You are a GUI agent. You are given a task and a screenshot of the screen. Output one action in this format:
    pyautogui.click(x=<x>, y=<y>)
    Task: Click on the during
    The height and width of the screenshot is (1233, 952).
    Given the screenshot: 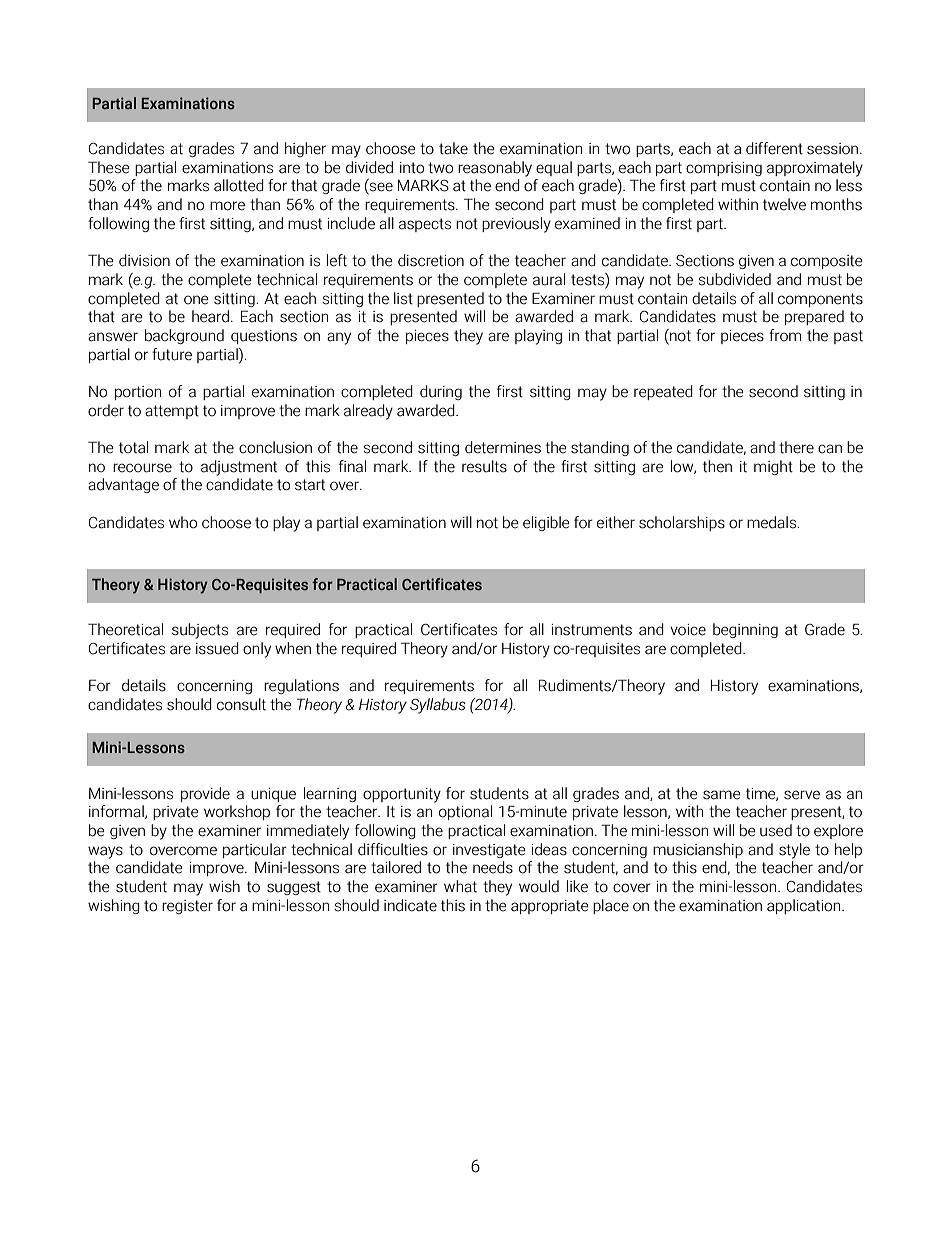 What is the action you would take?
    pyautogui.click(x=441, y=392)
